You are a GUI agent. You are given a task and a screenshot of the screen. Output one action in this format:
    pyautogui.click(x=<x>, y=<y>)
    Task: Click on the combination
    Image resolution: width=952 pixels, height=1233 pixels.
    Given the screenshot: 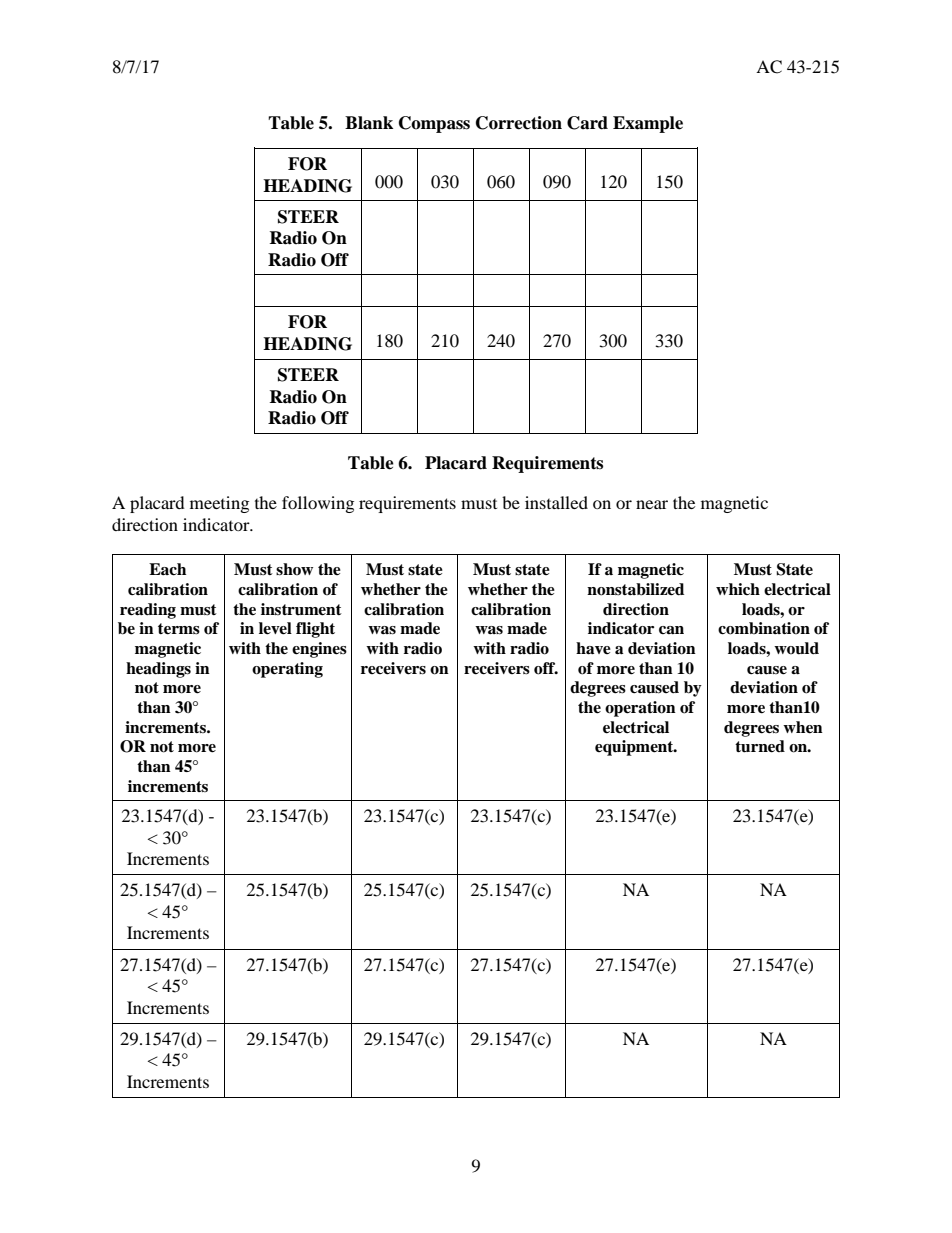 What is the action you would take?
    pyautogui.click(x=764, y=628)
